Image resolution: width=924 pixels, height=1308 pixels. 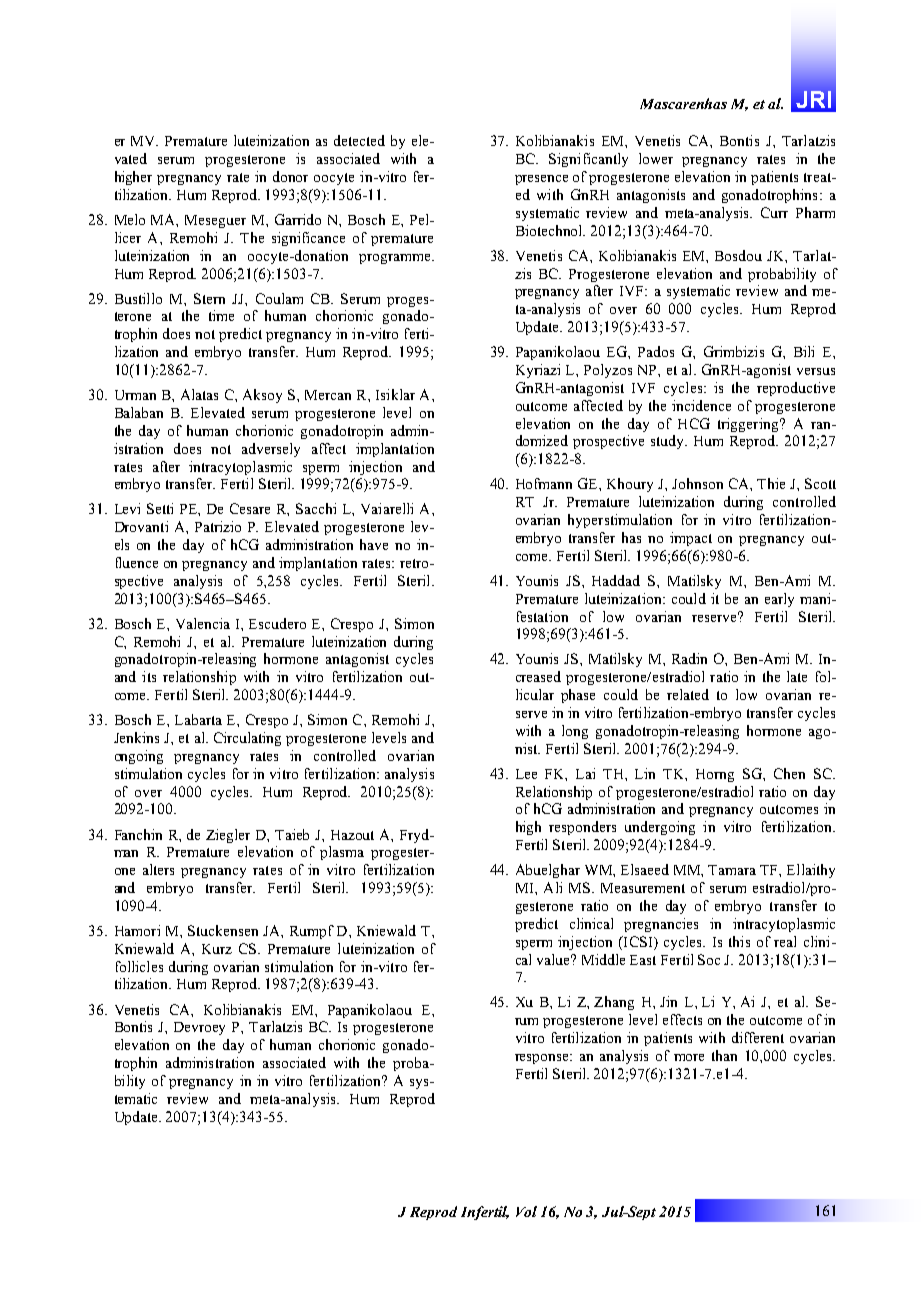 I want to click on Ziegler, so click(x=228, y=836).
